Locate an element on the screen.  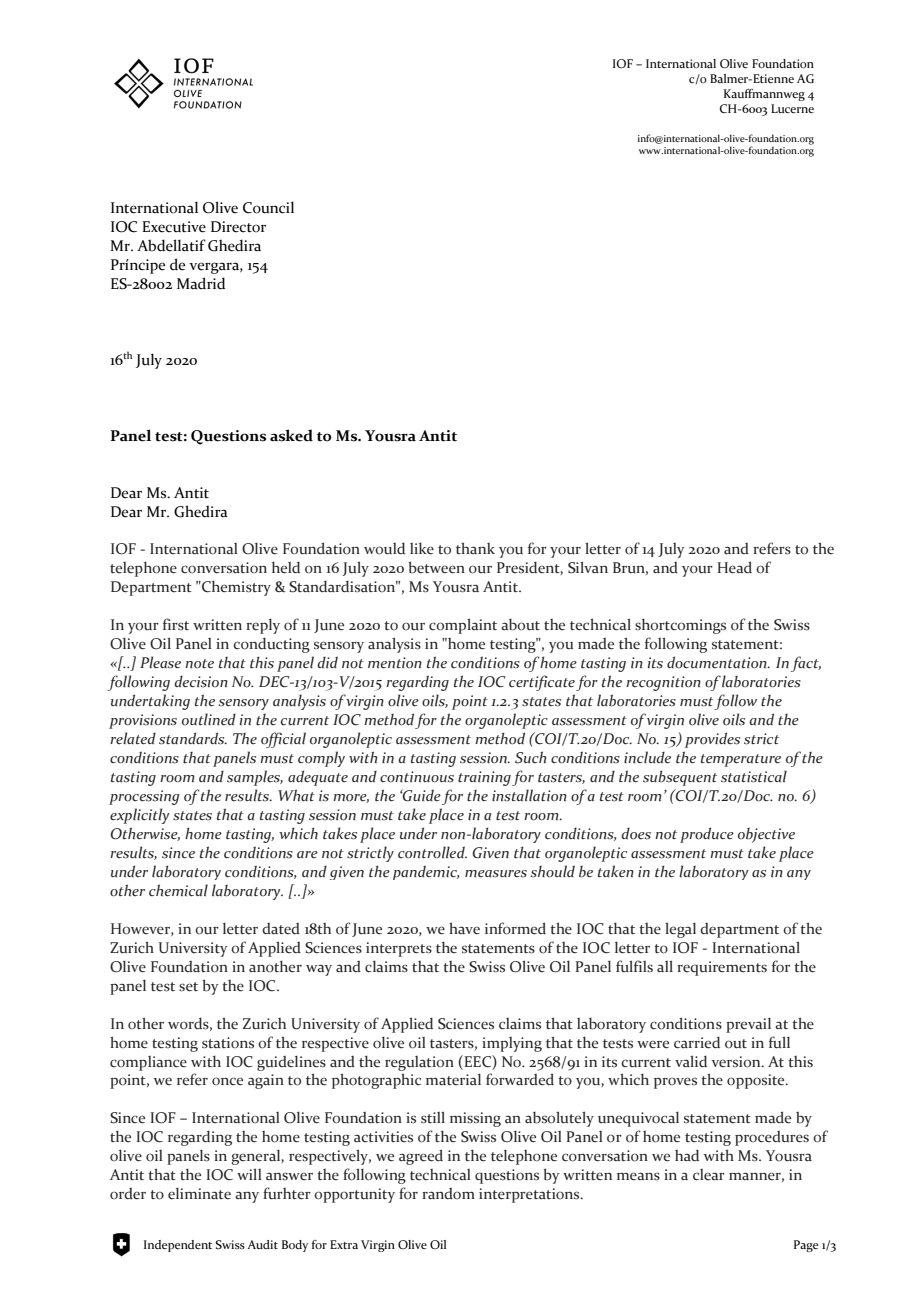
controlled is located at coordinates (432, 852).
